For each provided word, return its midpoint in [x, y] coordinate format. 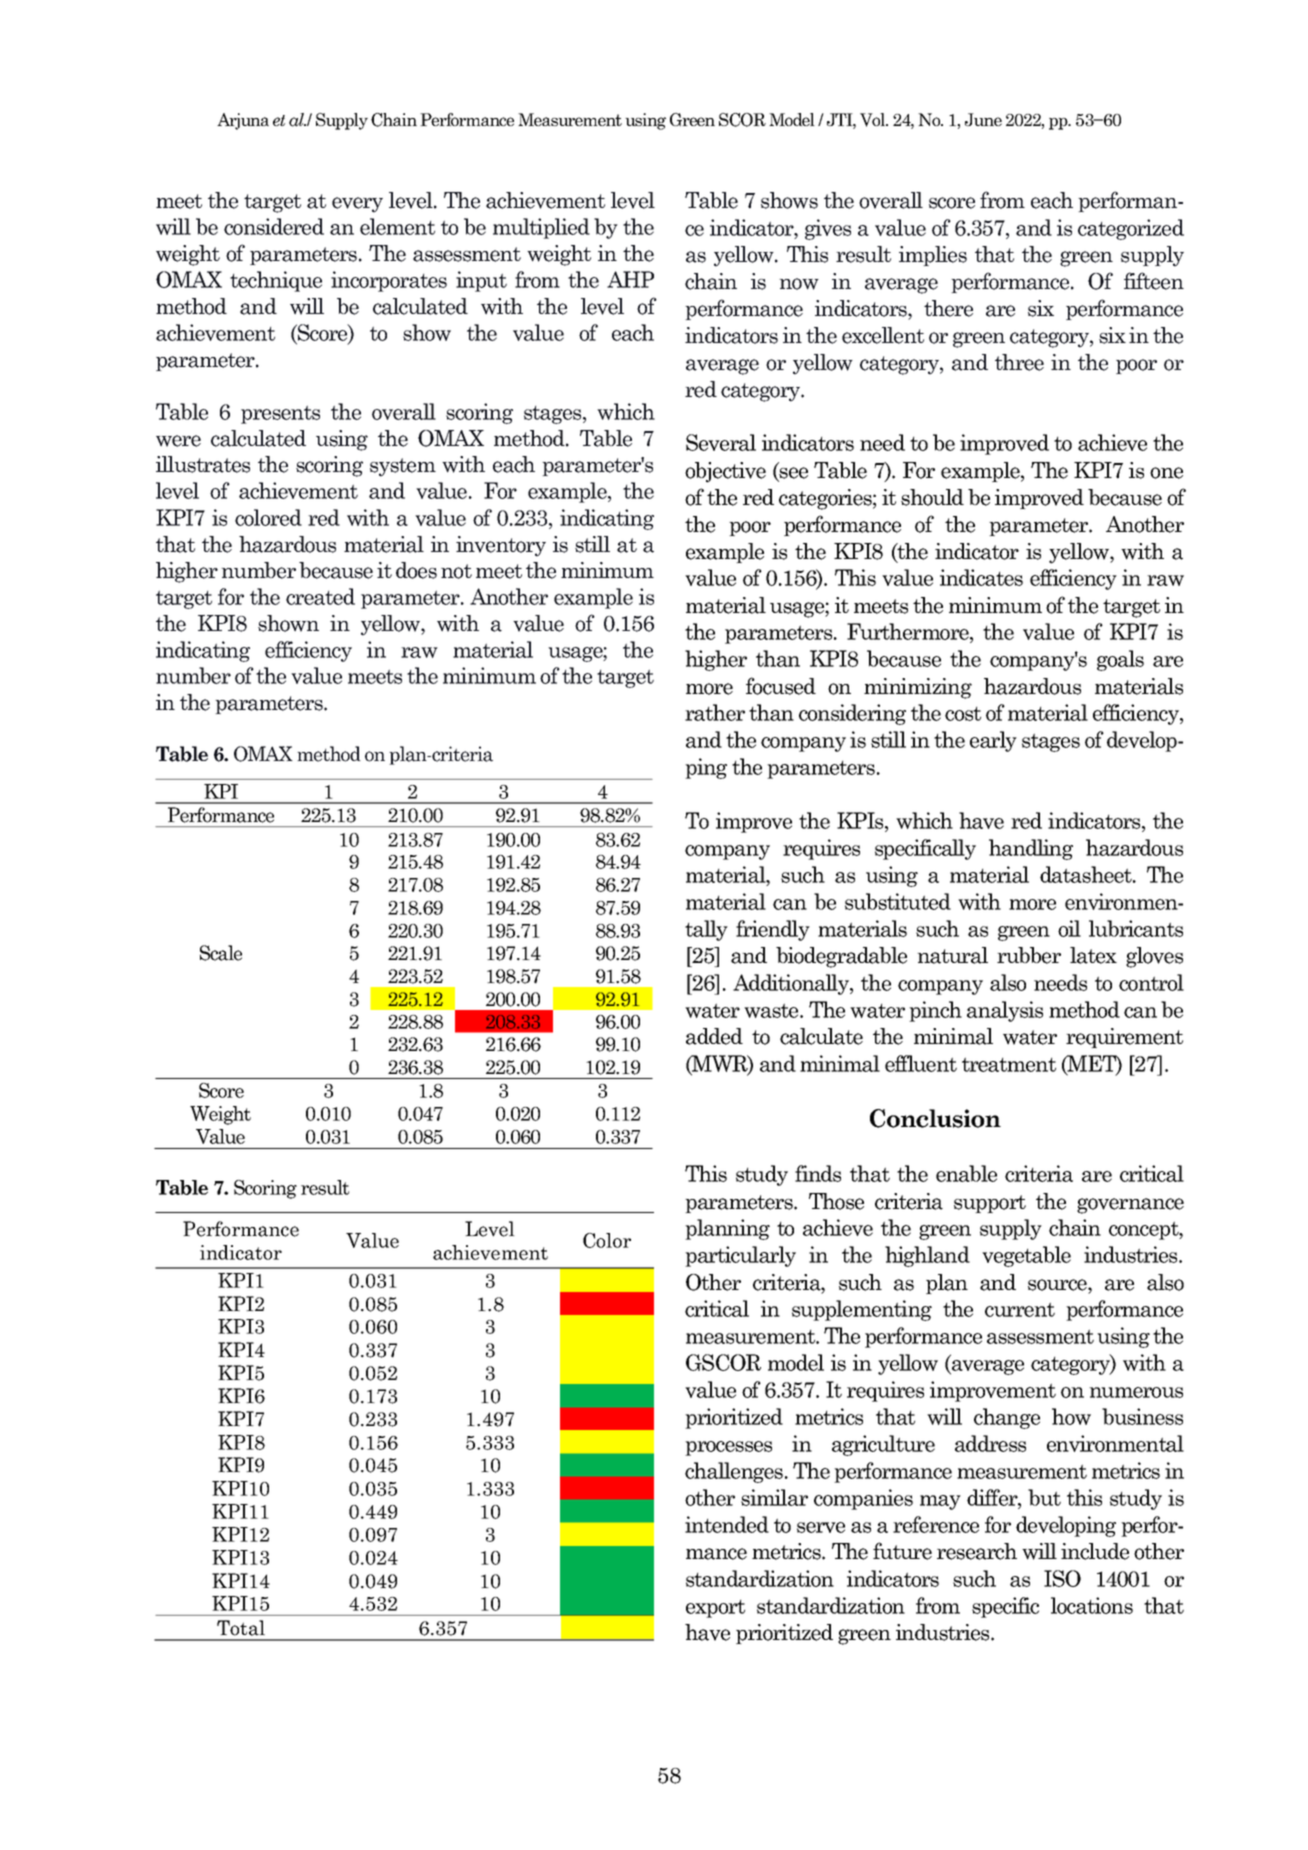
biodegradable [841, 957]
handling [1031, 849]
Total [241, 1628]
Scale [221, 953]
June [983, 119]
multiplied [541, 228]
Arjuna [243, 121]
